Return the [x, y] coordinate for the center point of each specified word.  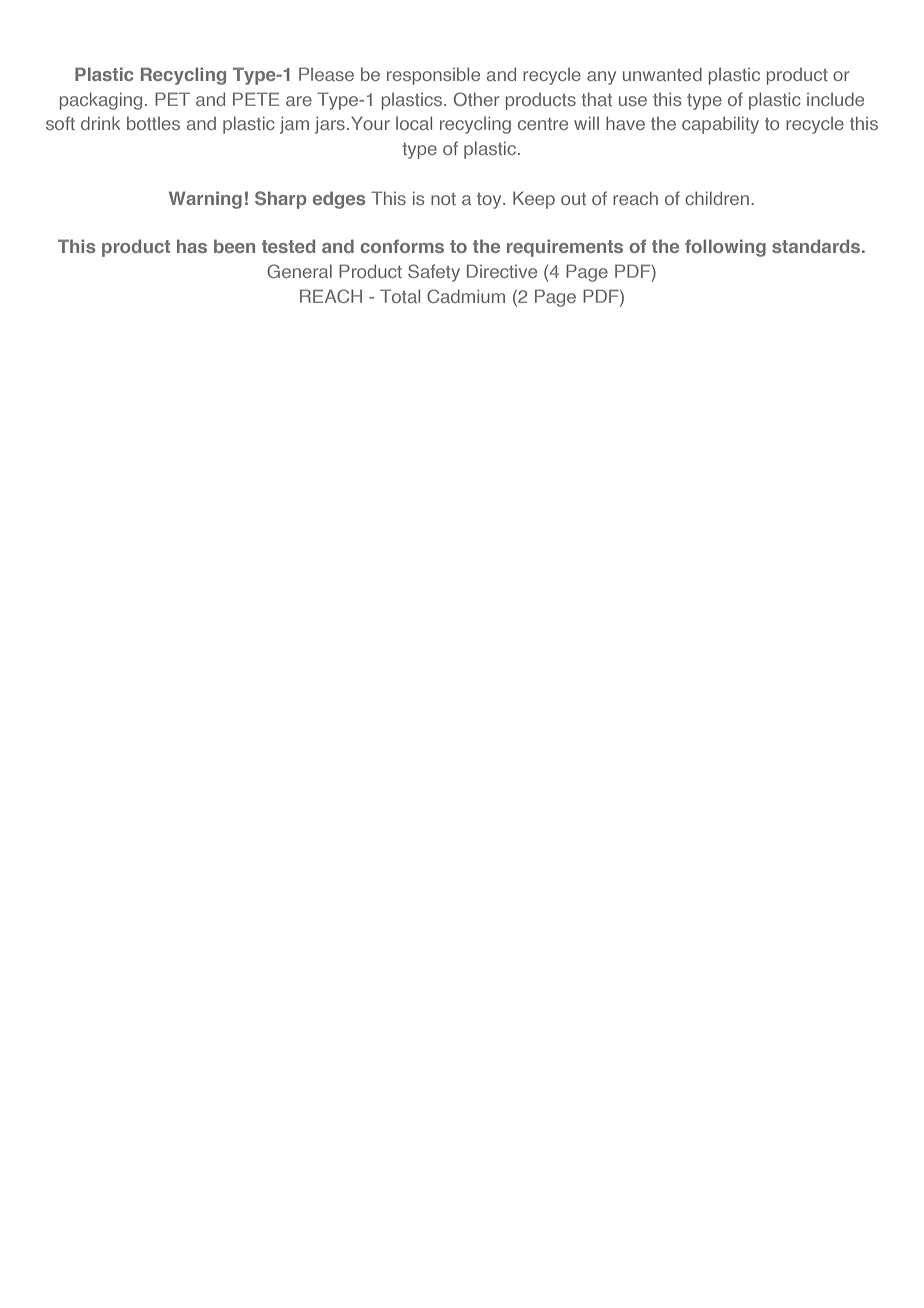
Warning [205, 200]
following [725, 248]
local [414, 123]
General [299, 271]
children [718, 198]
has [192, 246]
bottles [153, 123]
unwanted [662, 74]
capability [720, 125]
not [443, 199]
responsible [433, 76]
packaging [101, 101]
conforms [402, 246]
